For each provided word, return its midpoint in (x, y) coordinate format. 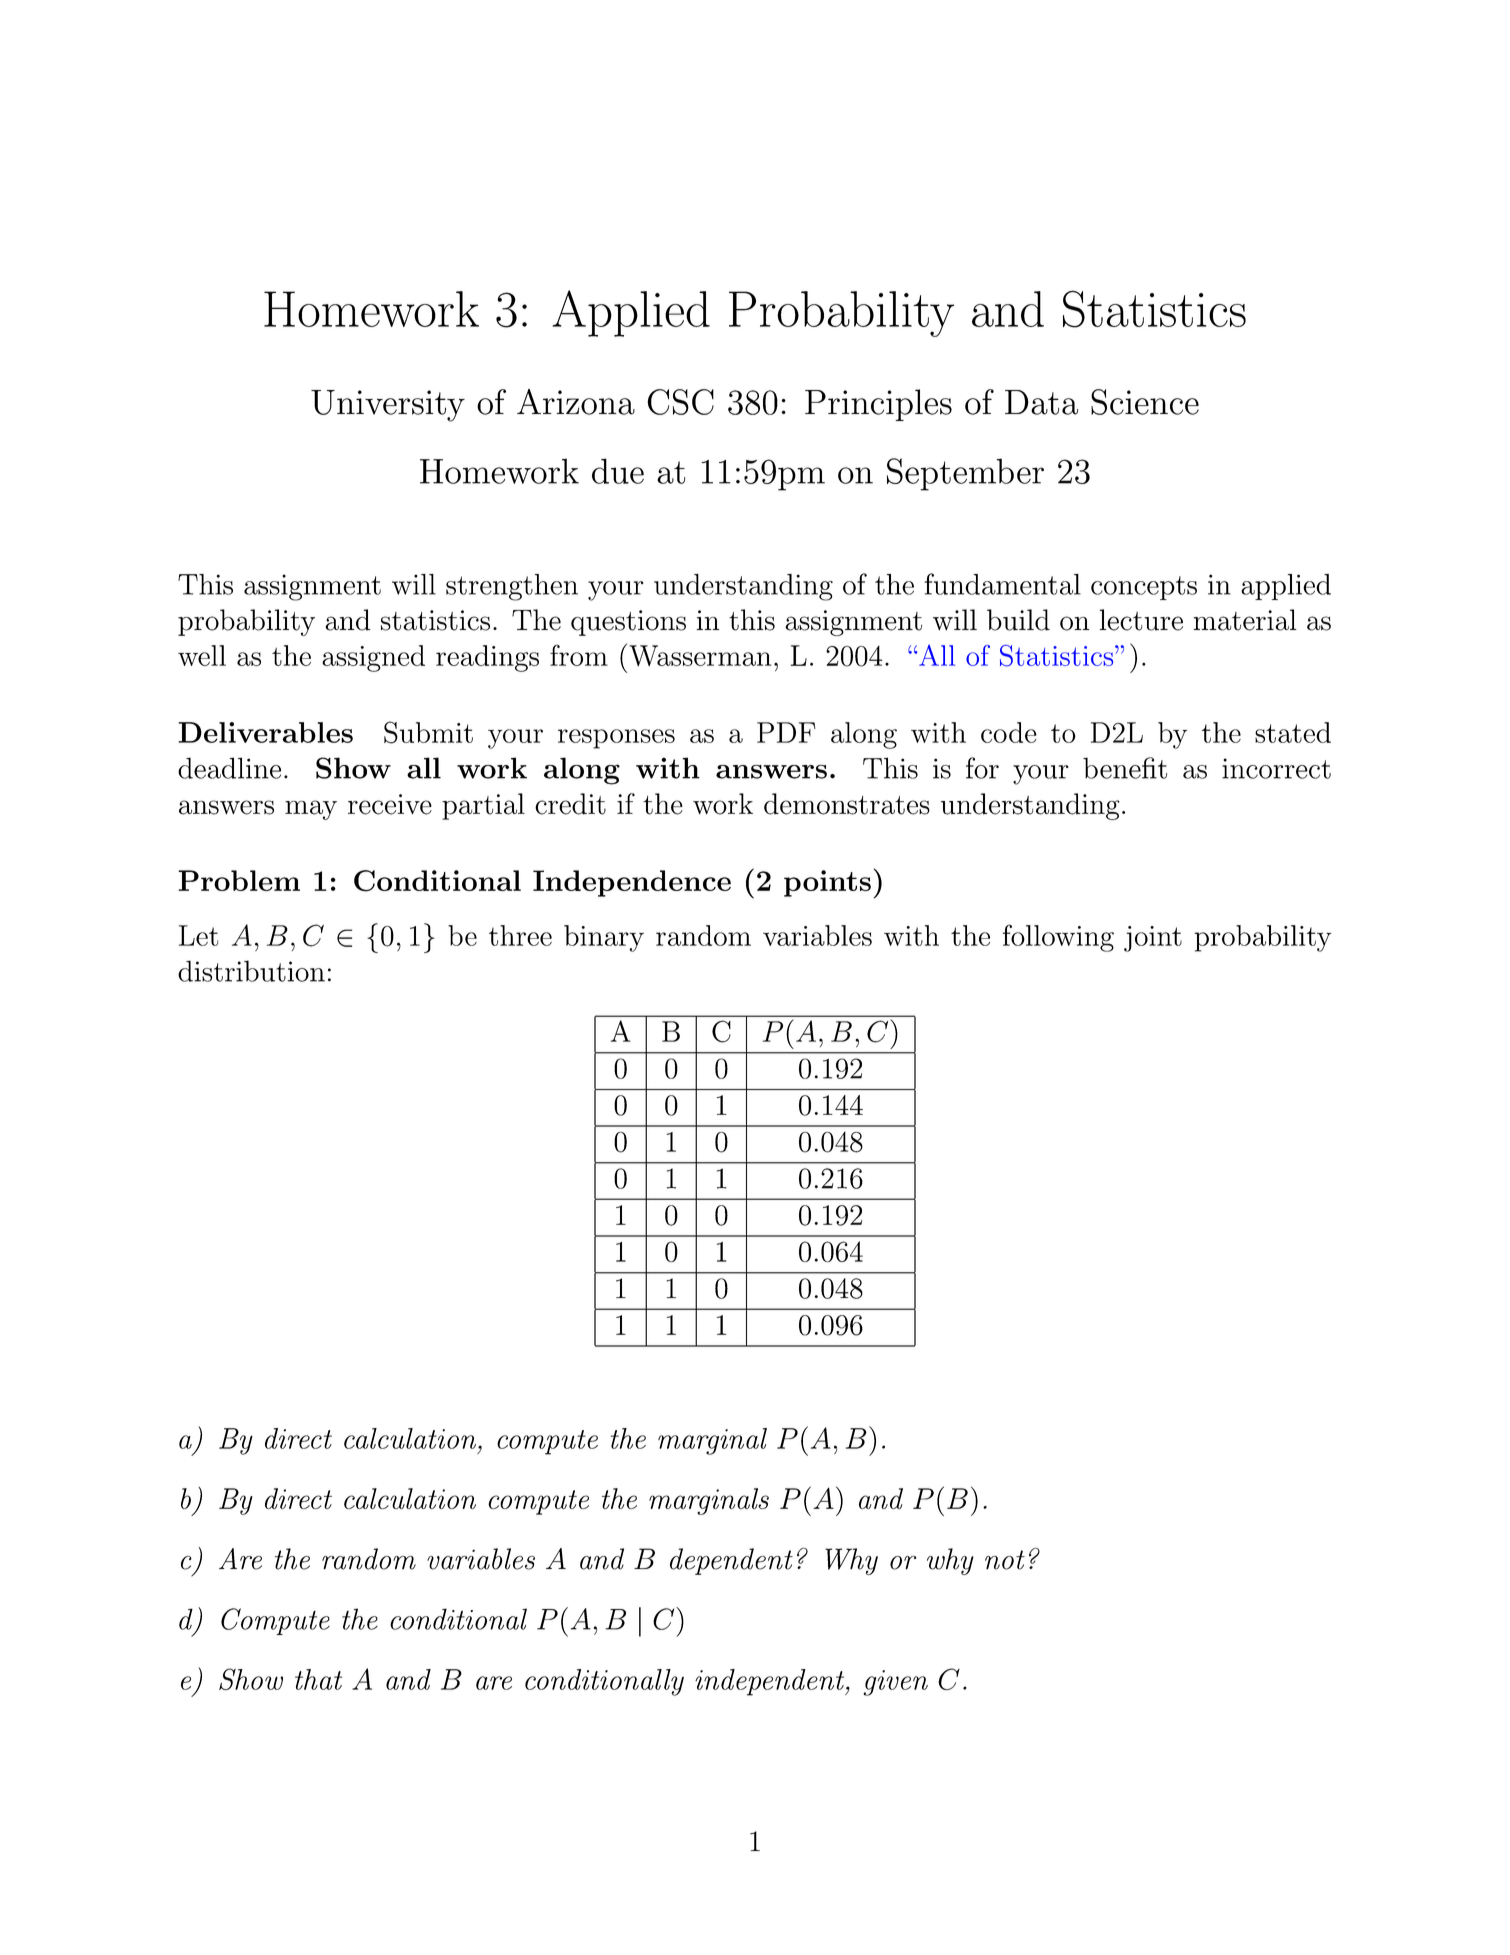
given (895, 1683)
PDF (786, 732)
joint (1153, 939)
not (1005, 1560)
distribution (251, 971)
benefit (1125, 768)
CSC (680, 402)
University (388, 406)
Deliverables (265, 732)
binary (604, 938)
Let (198, 935)
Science (1145, 402)
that (318, 1679)
